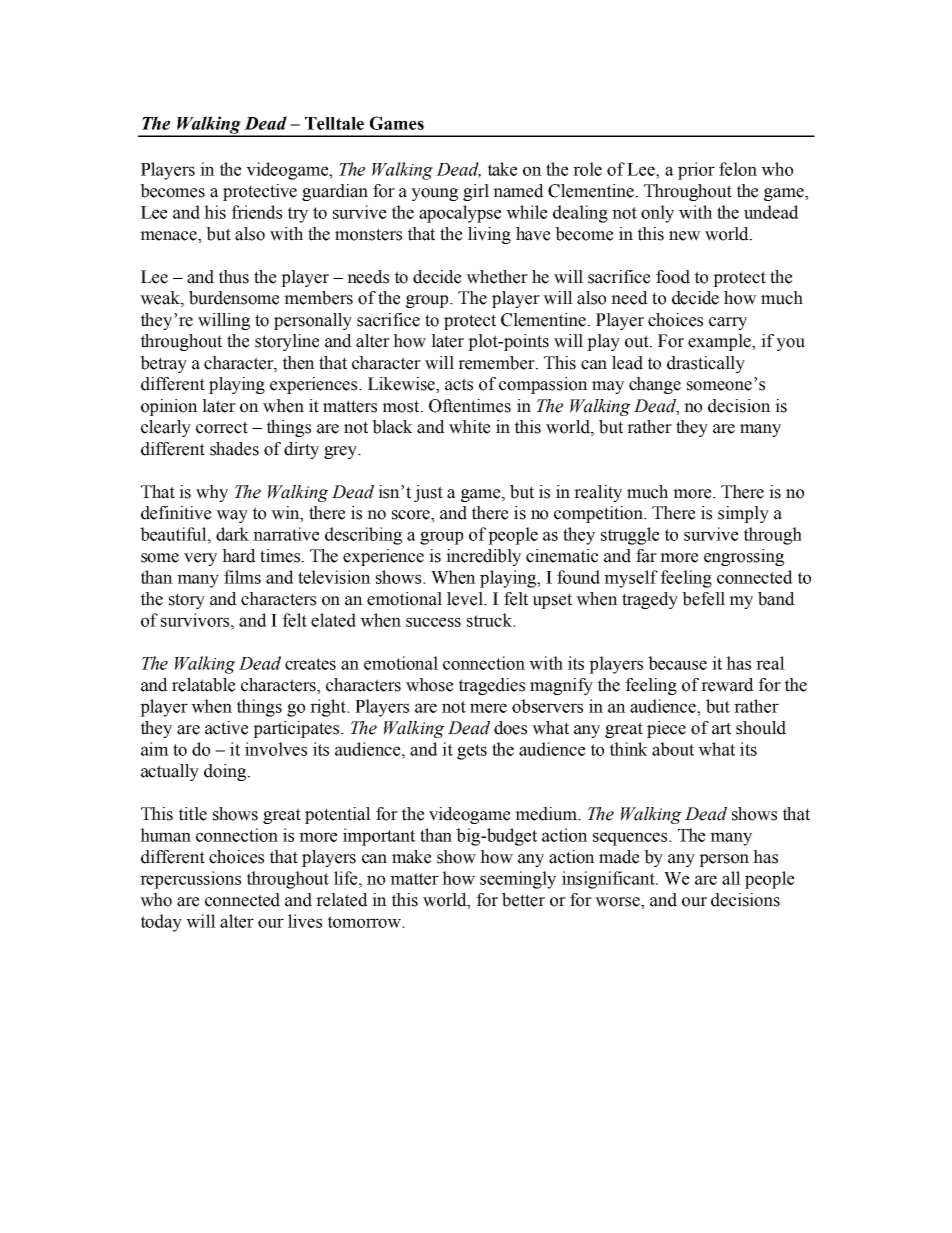 This screenshot has height=1233, width=952. Describe the element at coordinates (491, 620) in the screenshot. I see `struck` at that location.
